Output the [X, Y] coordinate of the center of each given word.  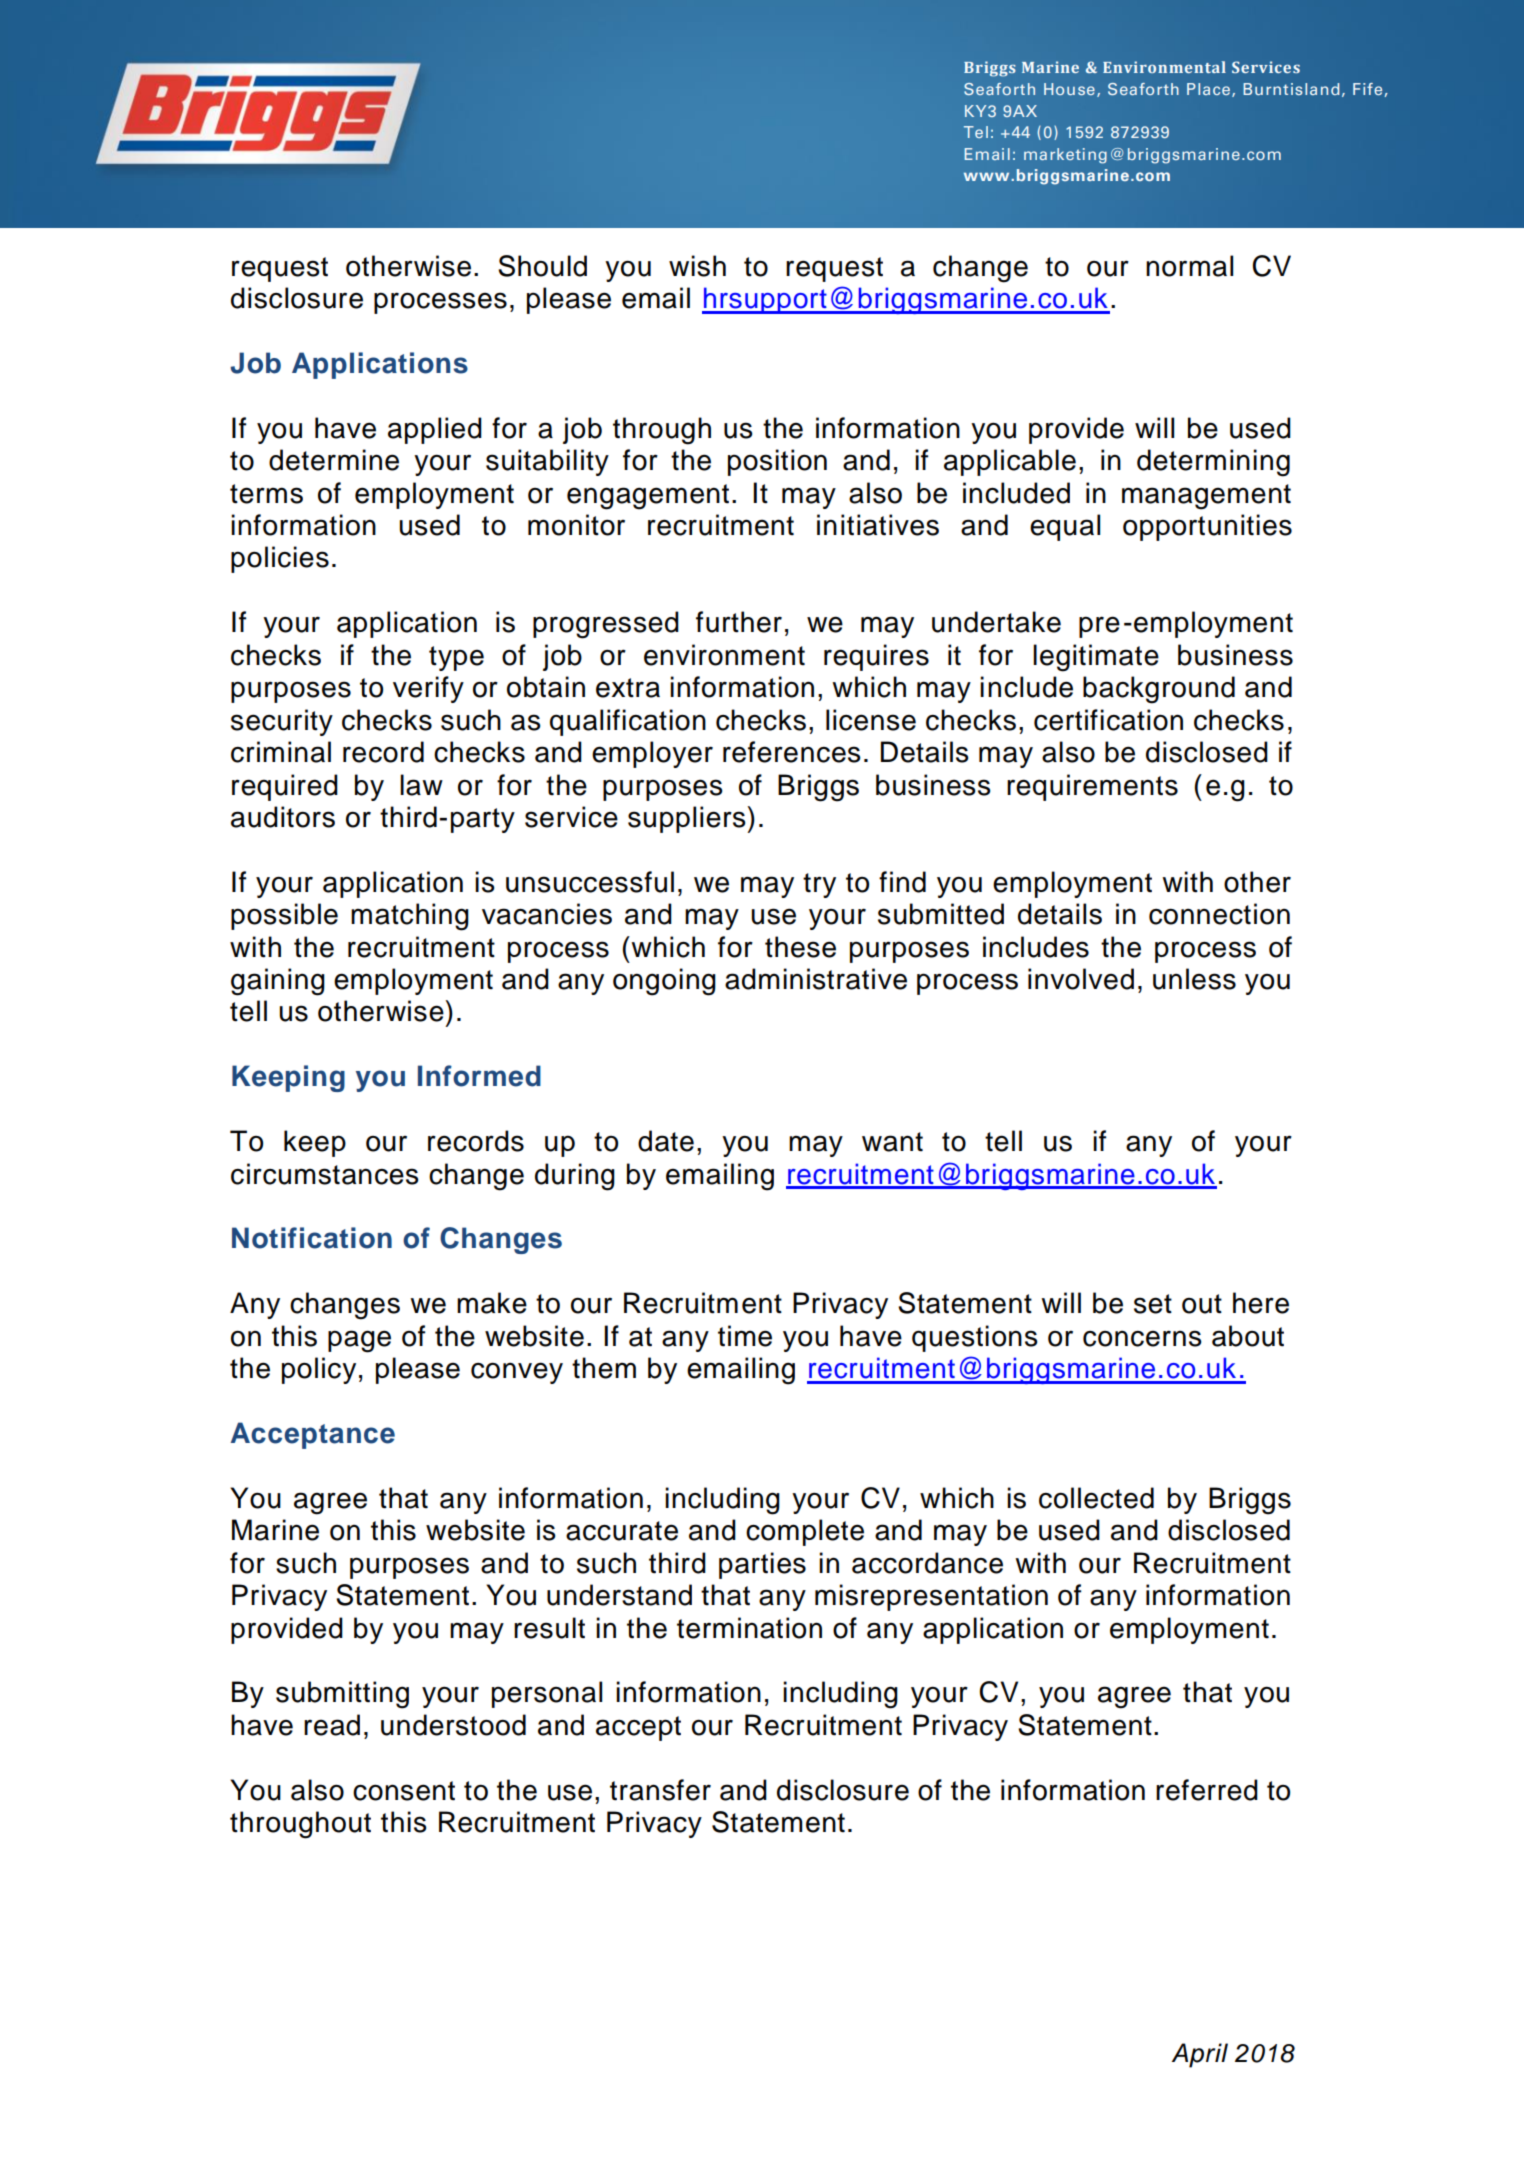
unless [1194, 979]
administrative [816, 979]
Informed [479, 1076]
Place [1208, 89]
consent [404, 1791]
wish [697, 266]
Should [542, 266]
